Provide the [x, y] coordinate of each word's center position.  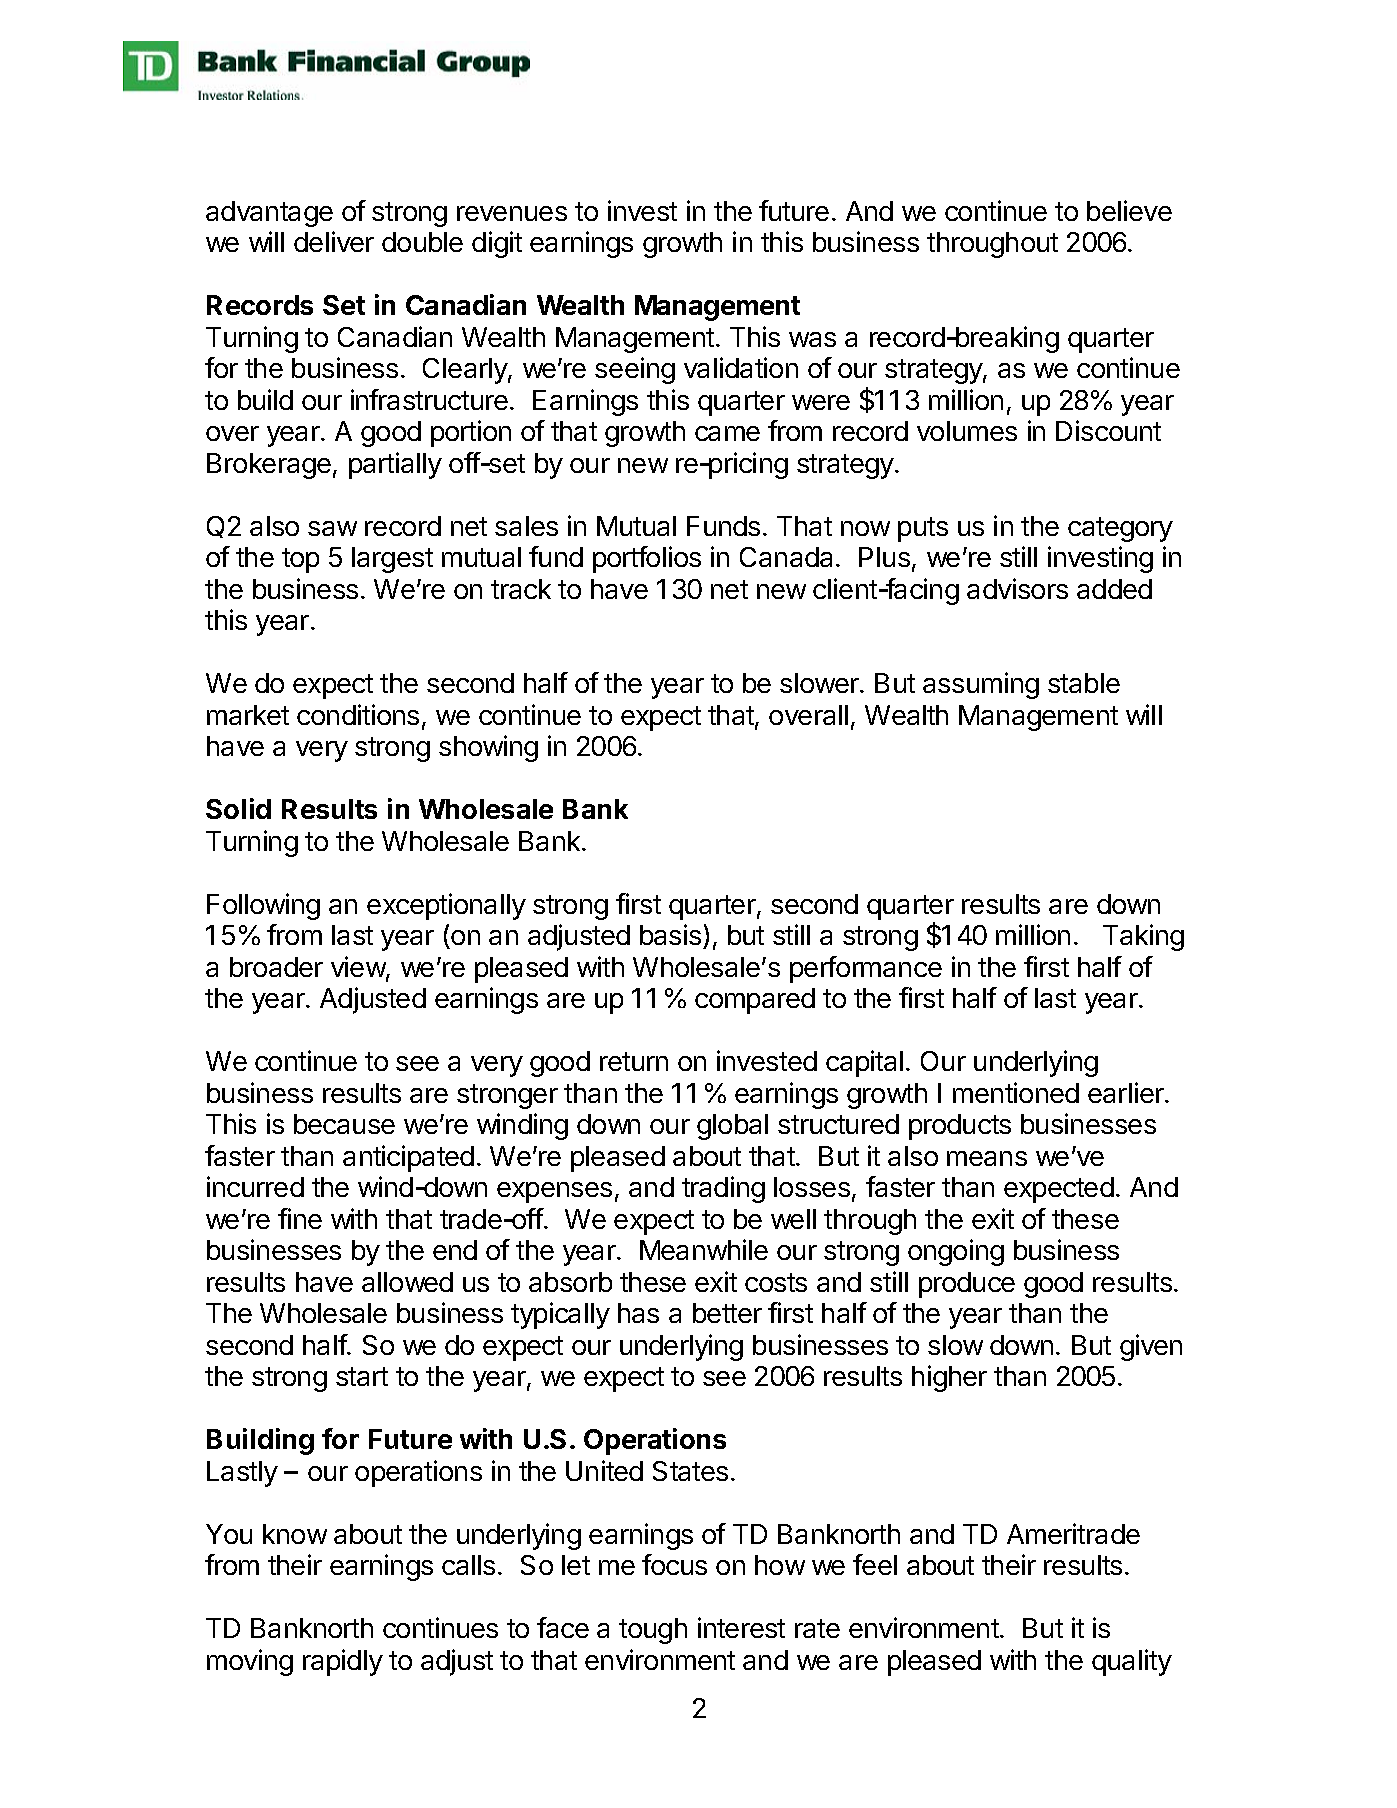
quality [1132, 1662]
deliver [334, 241]
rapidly [343, 1662]
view [359, 968]
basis [670, 934]
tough [653, 1631]
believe [1129, 210]
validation [741, 367]
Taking [1143, 937]
